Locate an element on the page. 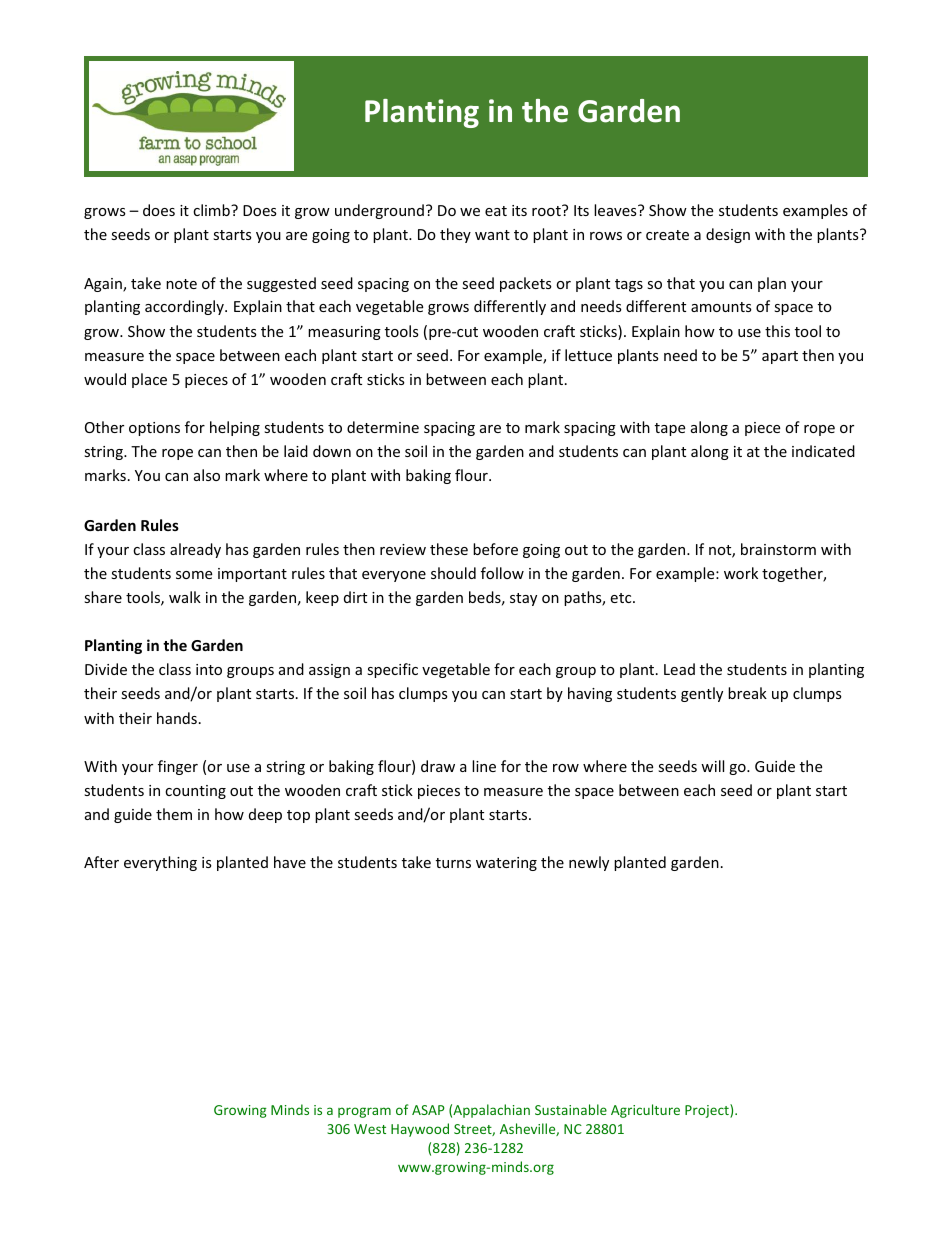 The height and width of the document is (1233, 952). into is located at coordinates (209, 669).
